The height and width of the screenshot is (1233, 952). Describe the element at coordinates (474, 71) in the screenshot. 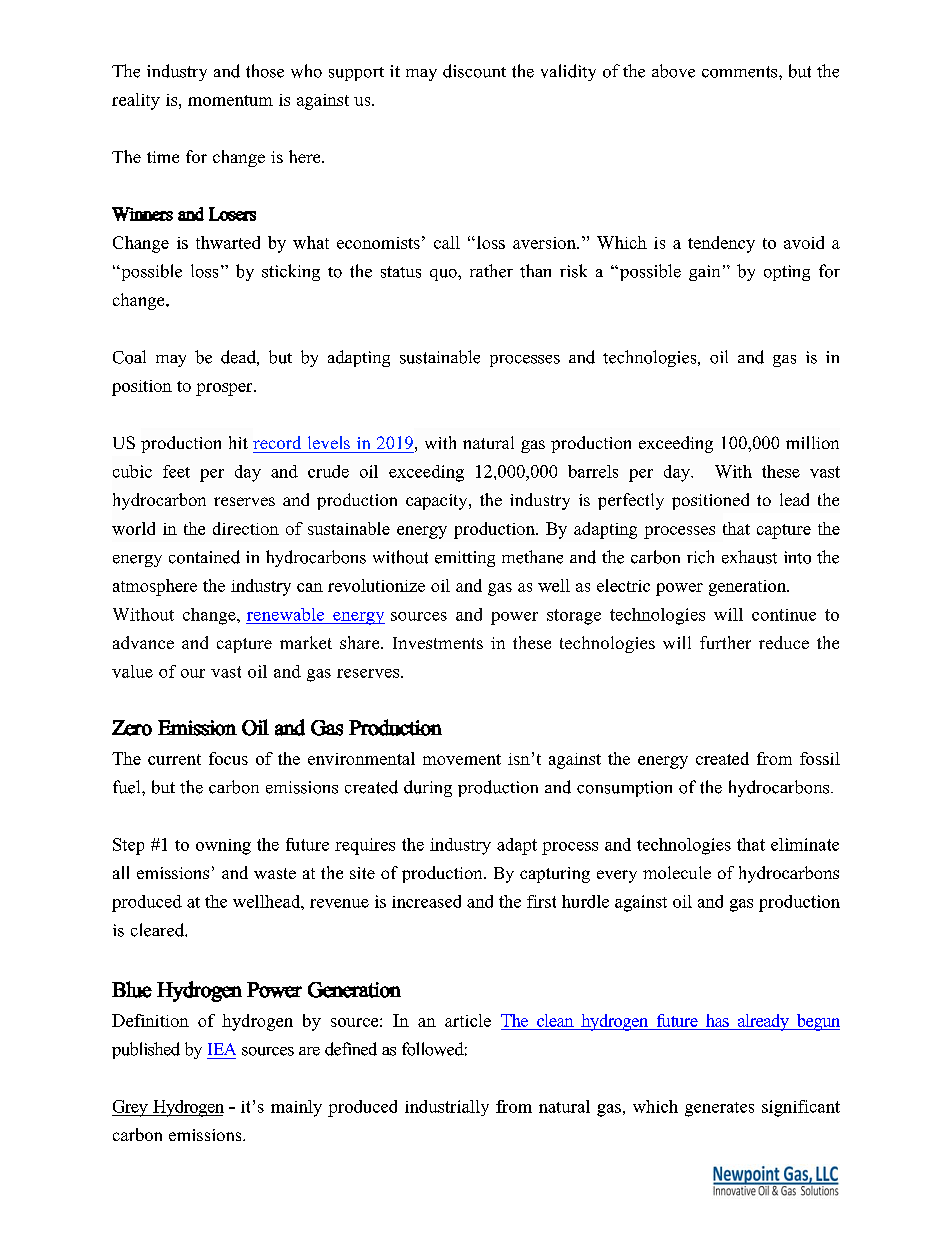

I see `discount` at that location.
